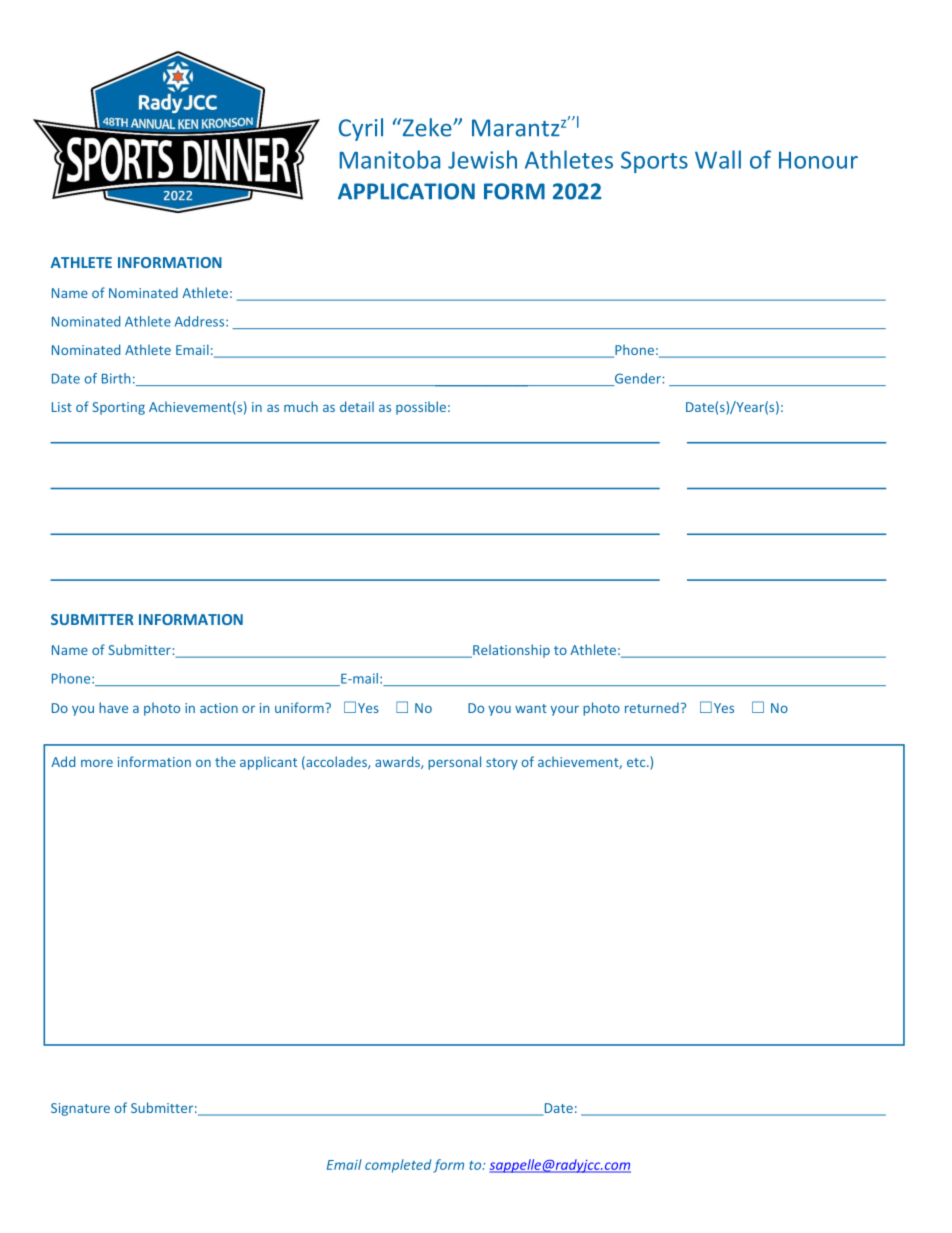 The image size is (952, 1233). I want to click on Cyril, so click(361, 129).
